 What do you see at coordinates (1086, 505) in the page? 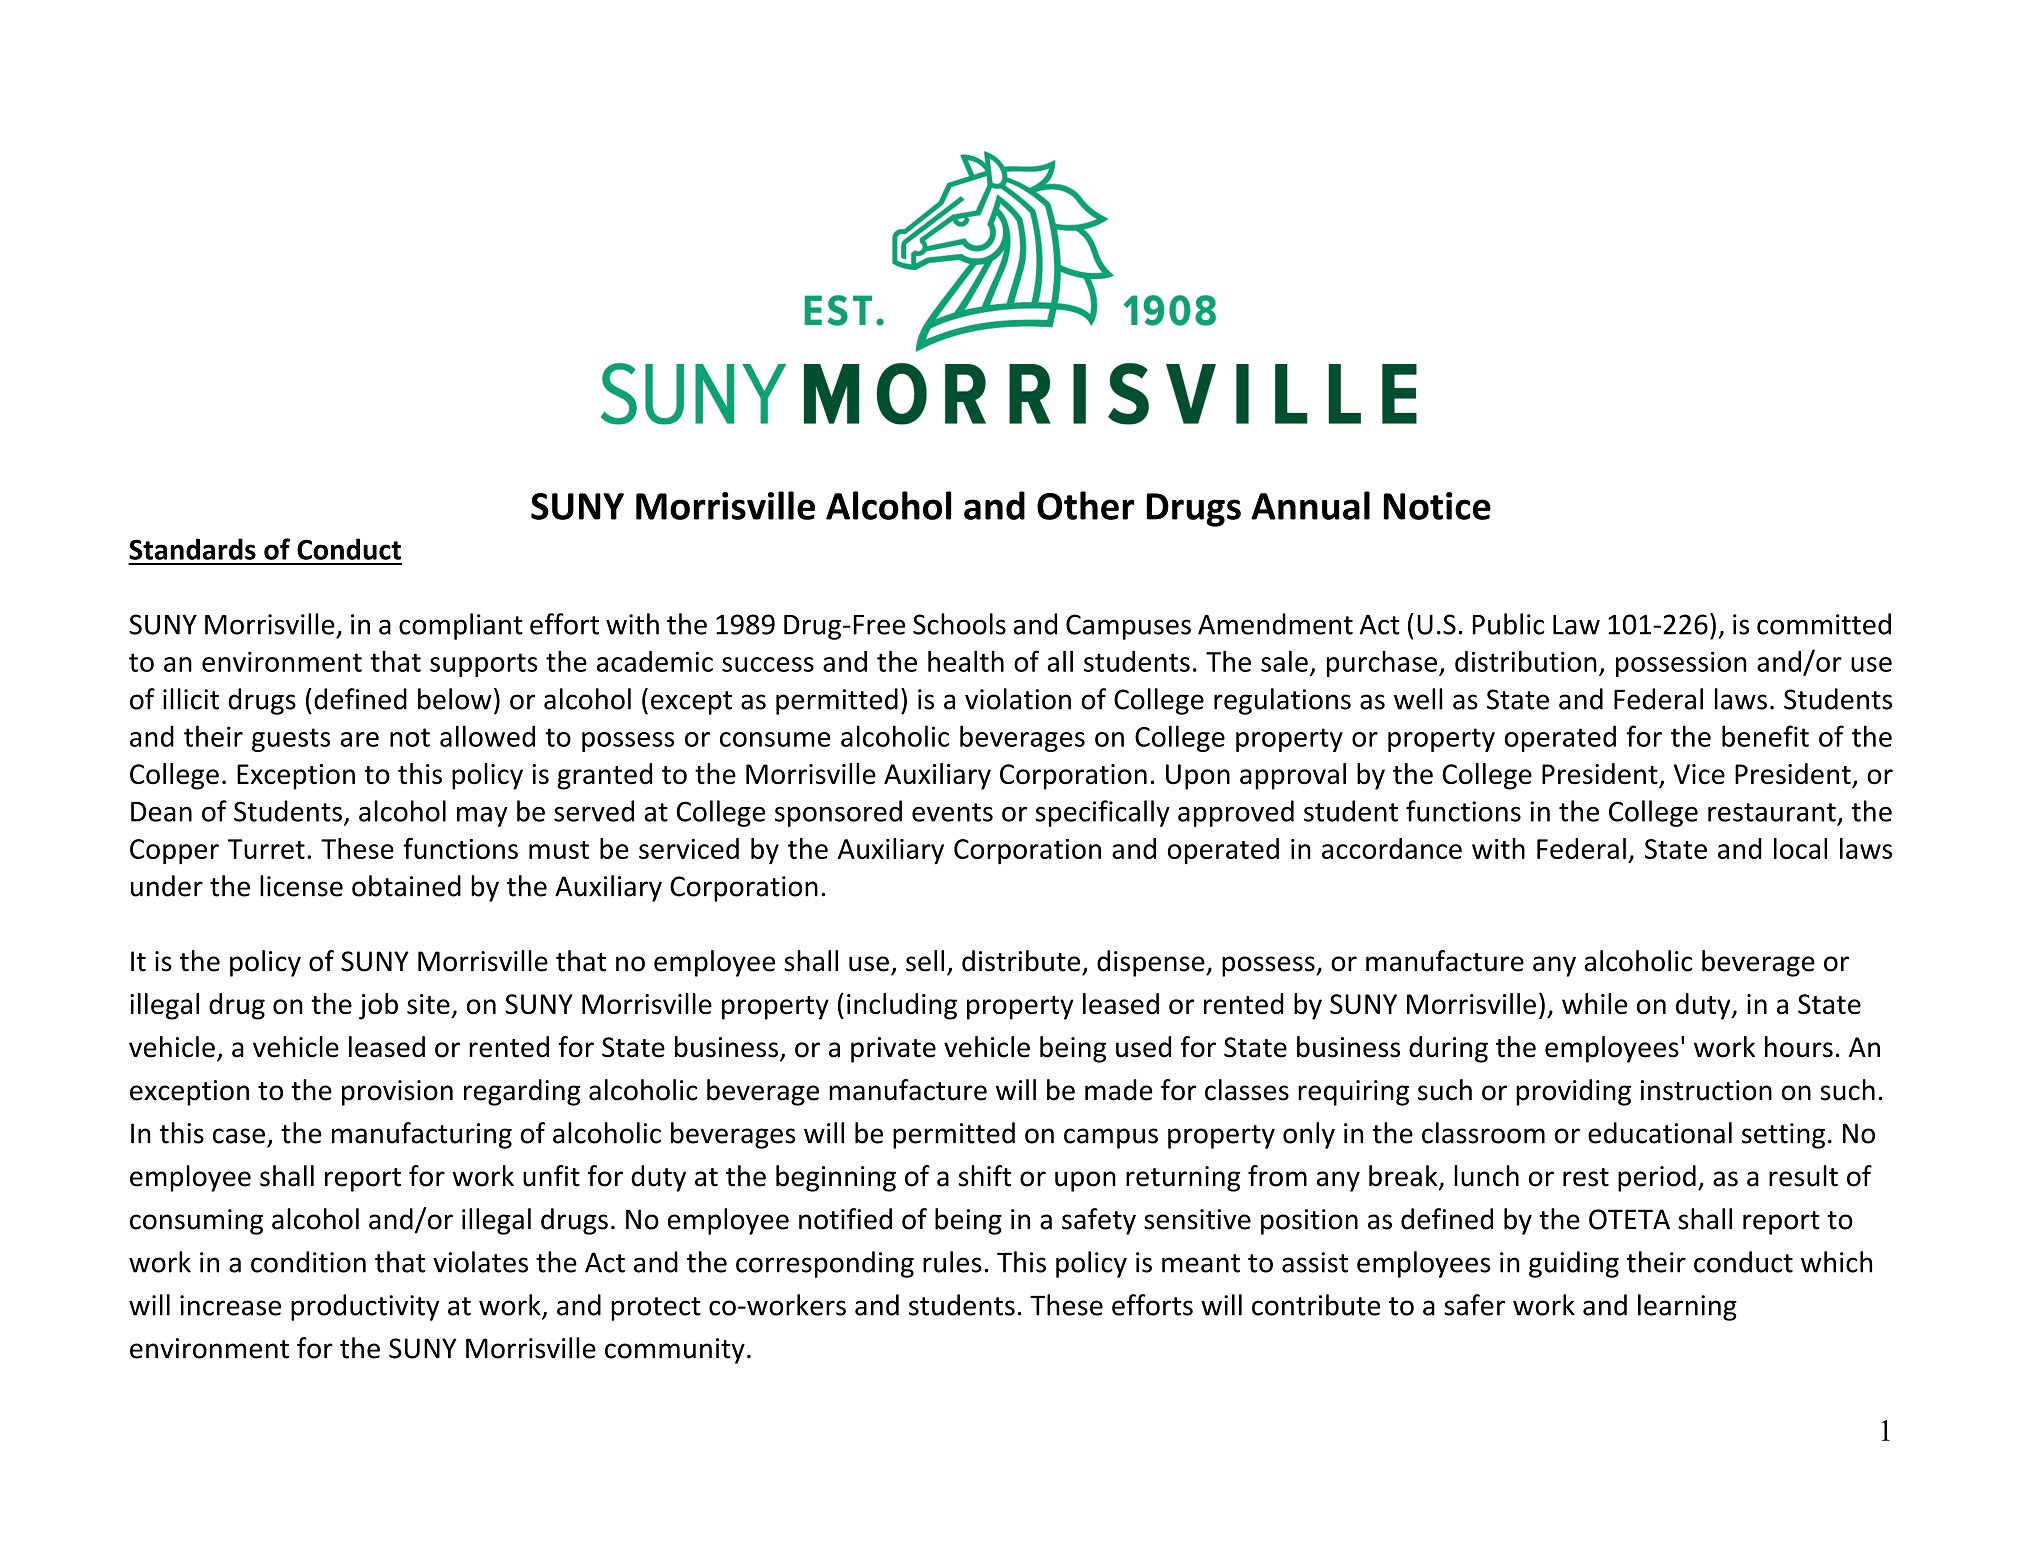
I see `Other` at bounding box center [1086, 505].
